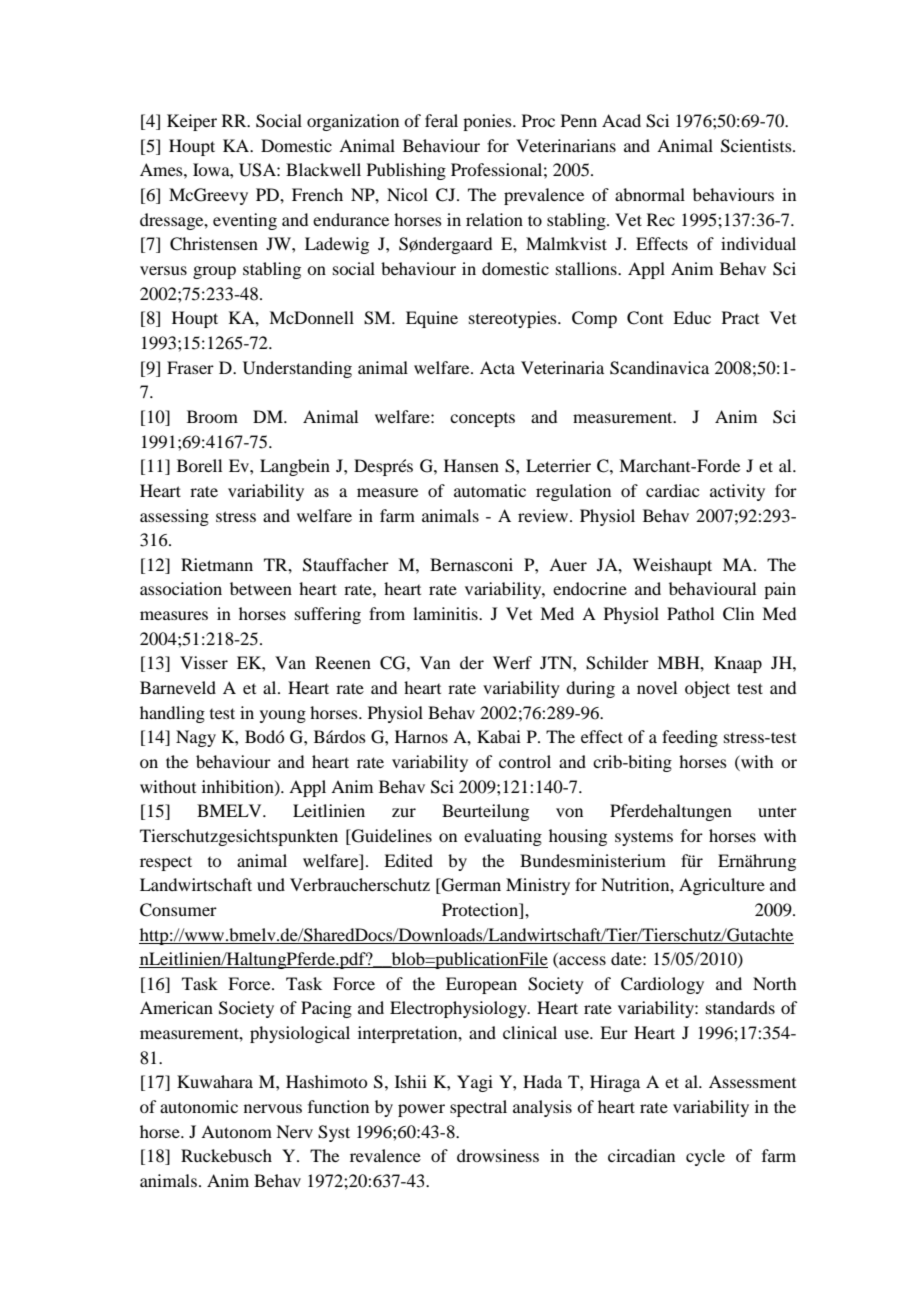 The height and width of the image is (1308, 924). Describe the element at coordinates (245, 221) in the image. I see `eventing` at that location.
